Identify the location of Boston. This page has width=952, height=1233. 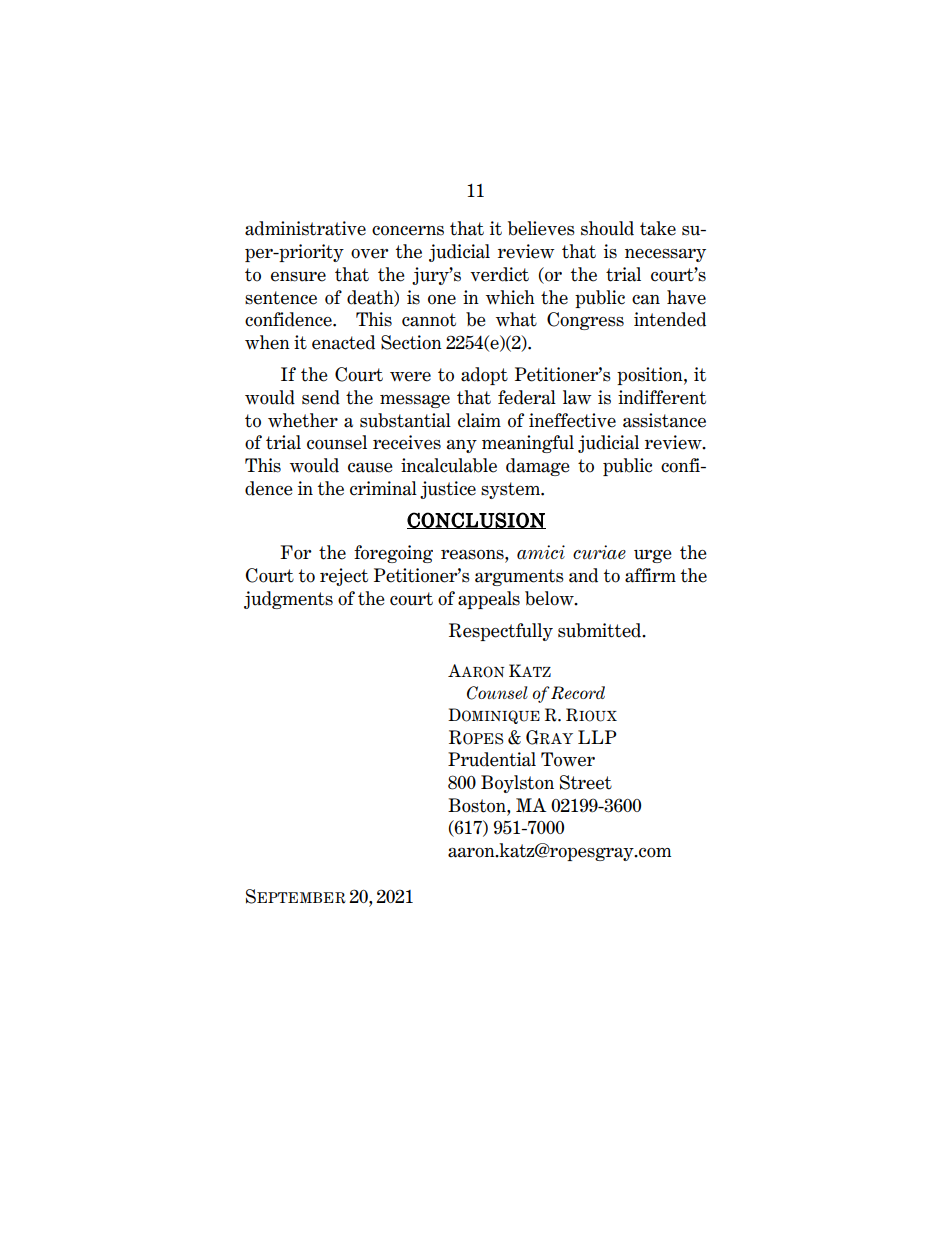
(478, 805).
